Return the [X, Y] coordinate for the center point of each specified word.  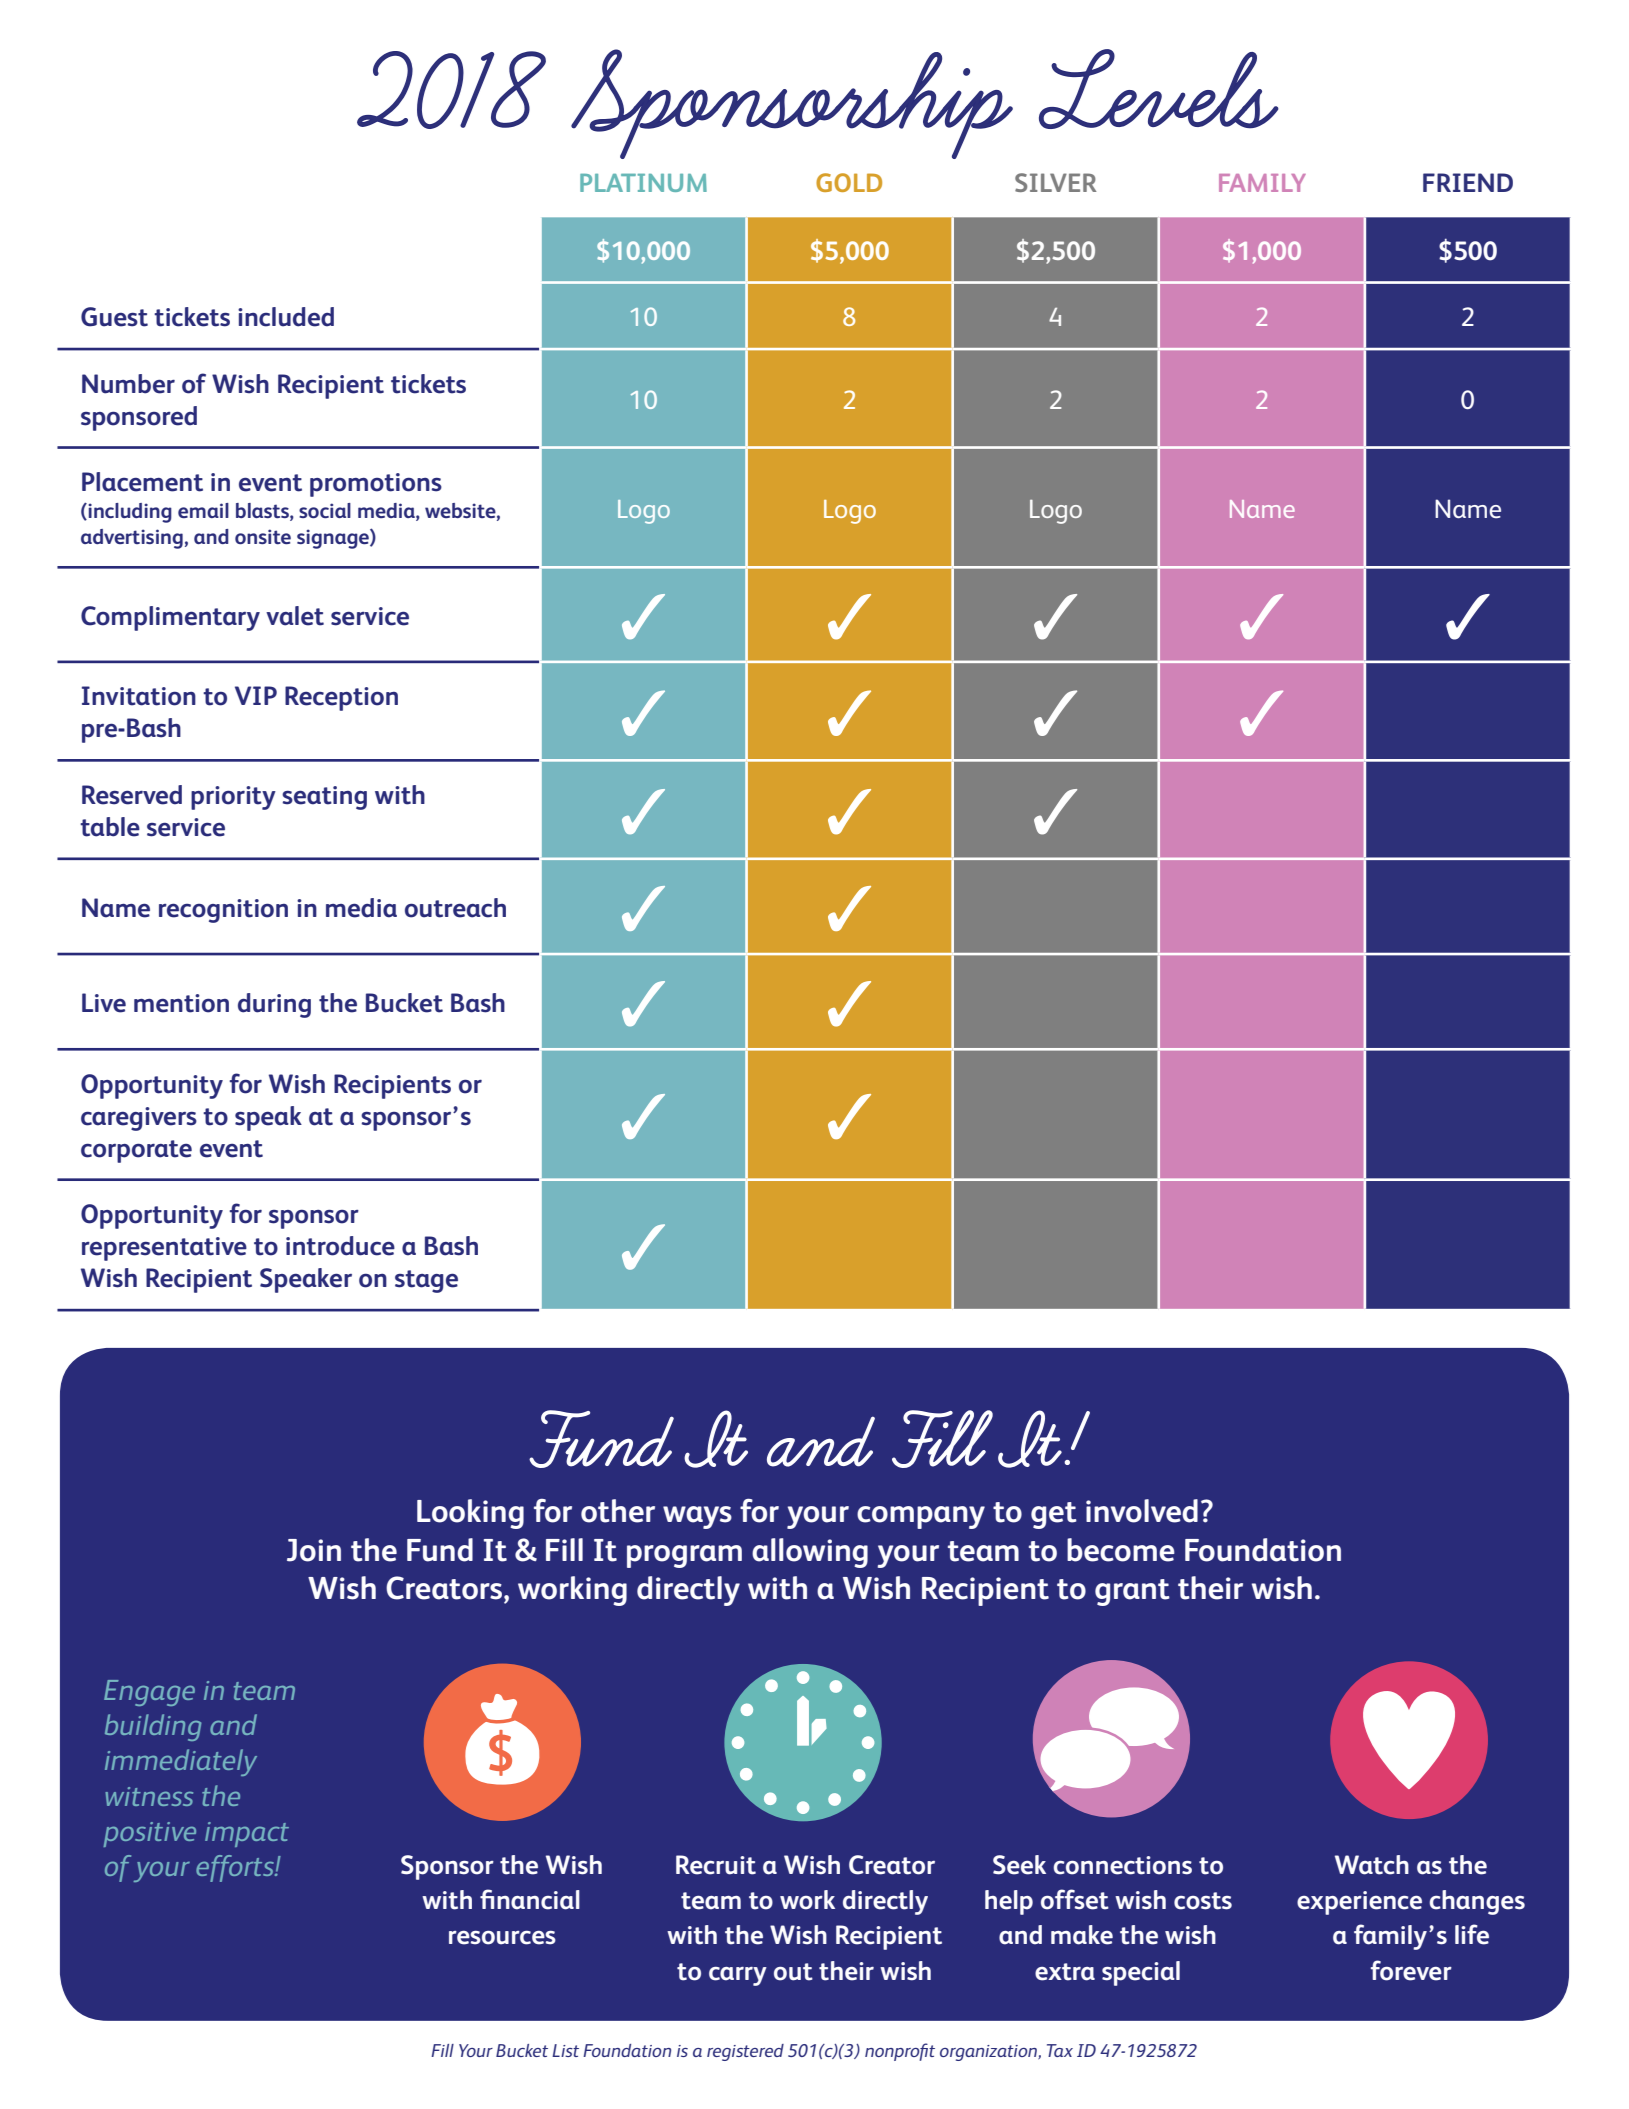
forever [1411, 1970]
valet [295, 616]
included [286, 317]
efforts [236, 1868]
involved [1142, 1511]
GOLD [849, 182]
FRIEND [1468, 182]
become [1121, 1550]
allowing [810, 1553]
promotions [376, 485]
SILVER [1056, 182]
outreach [455, 908]
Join [314, 1550]
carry [738, 1976]
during [274, 1005]
